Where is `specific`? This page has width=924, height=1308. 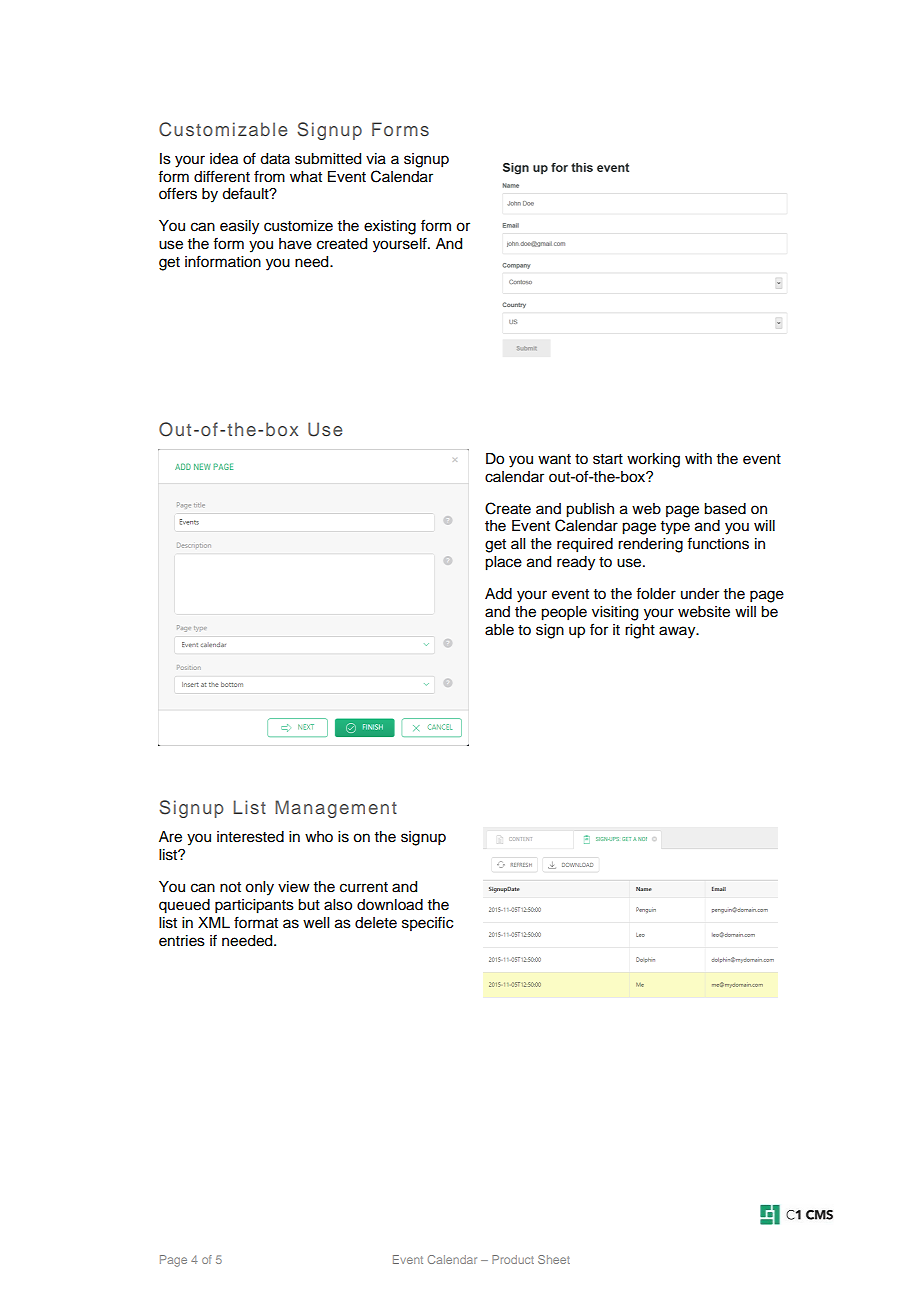 specific is located at coordinates (427, 923).
